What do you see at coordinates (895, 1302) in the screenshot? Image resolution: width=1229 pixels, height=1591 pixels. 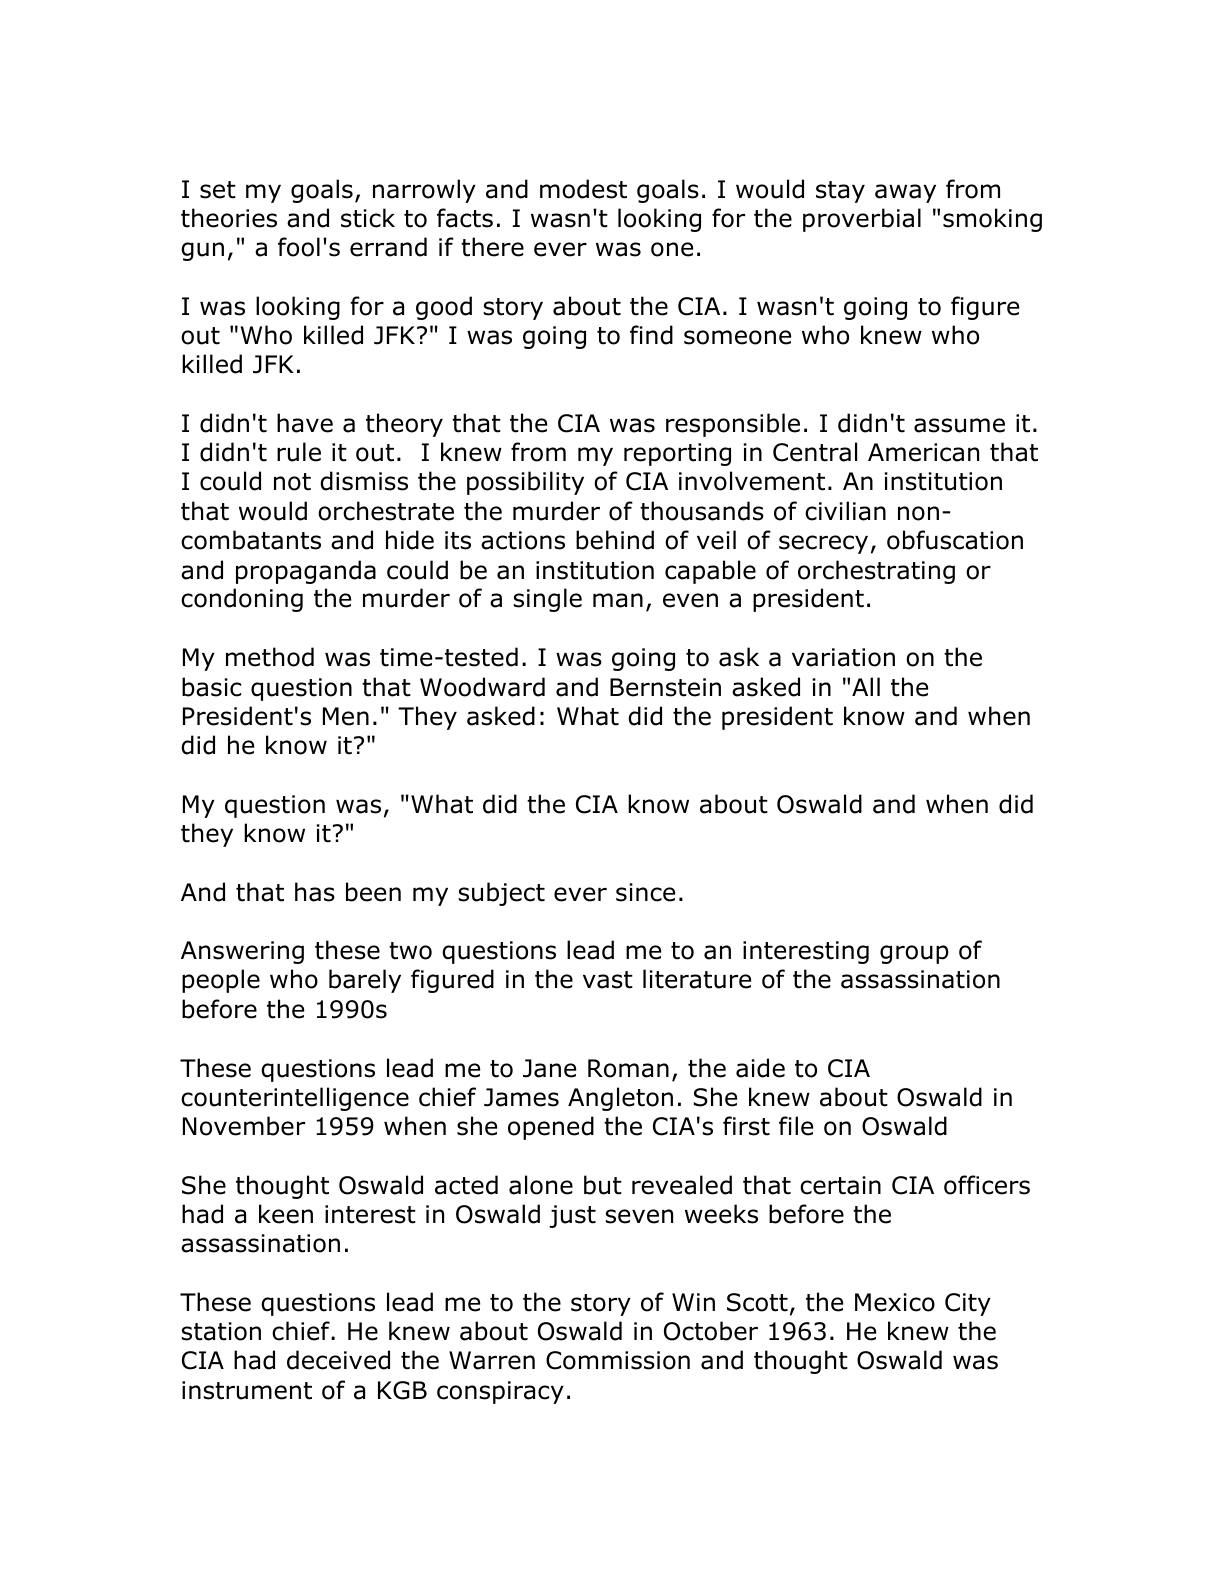 I see `Mexico` at bounding box center [895, 1302].
